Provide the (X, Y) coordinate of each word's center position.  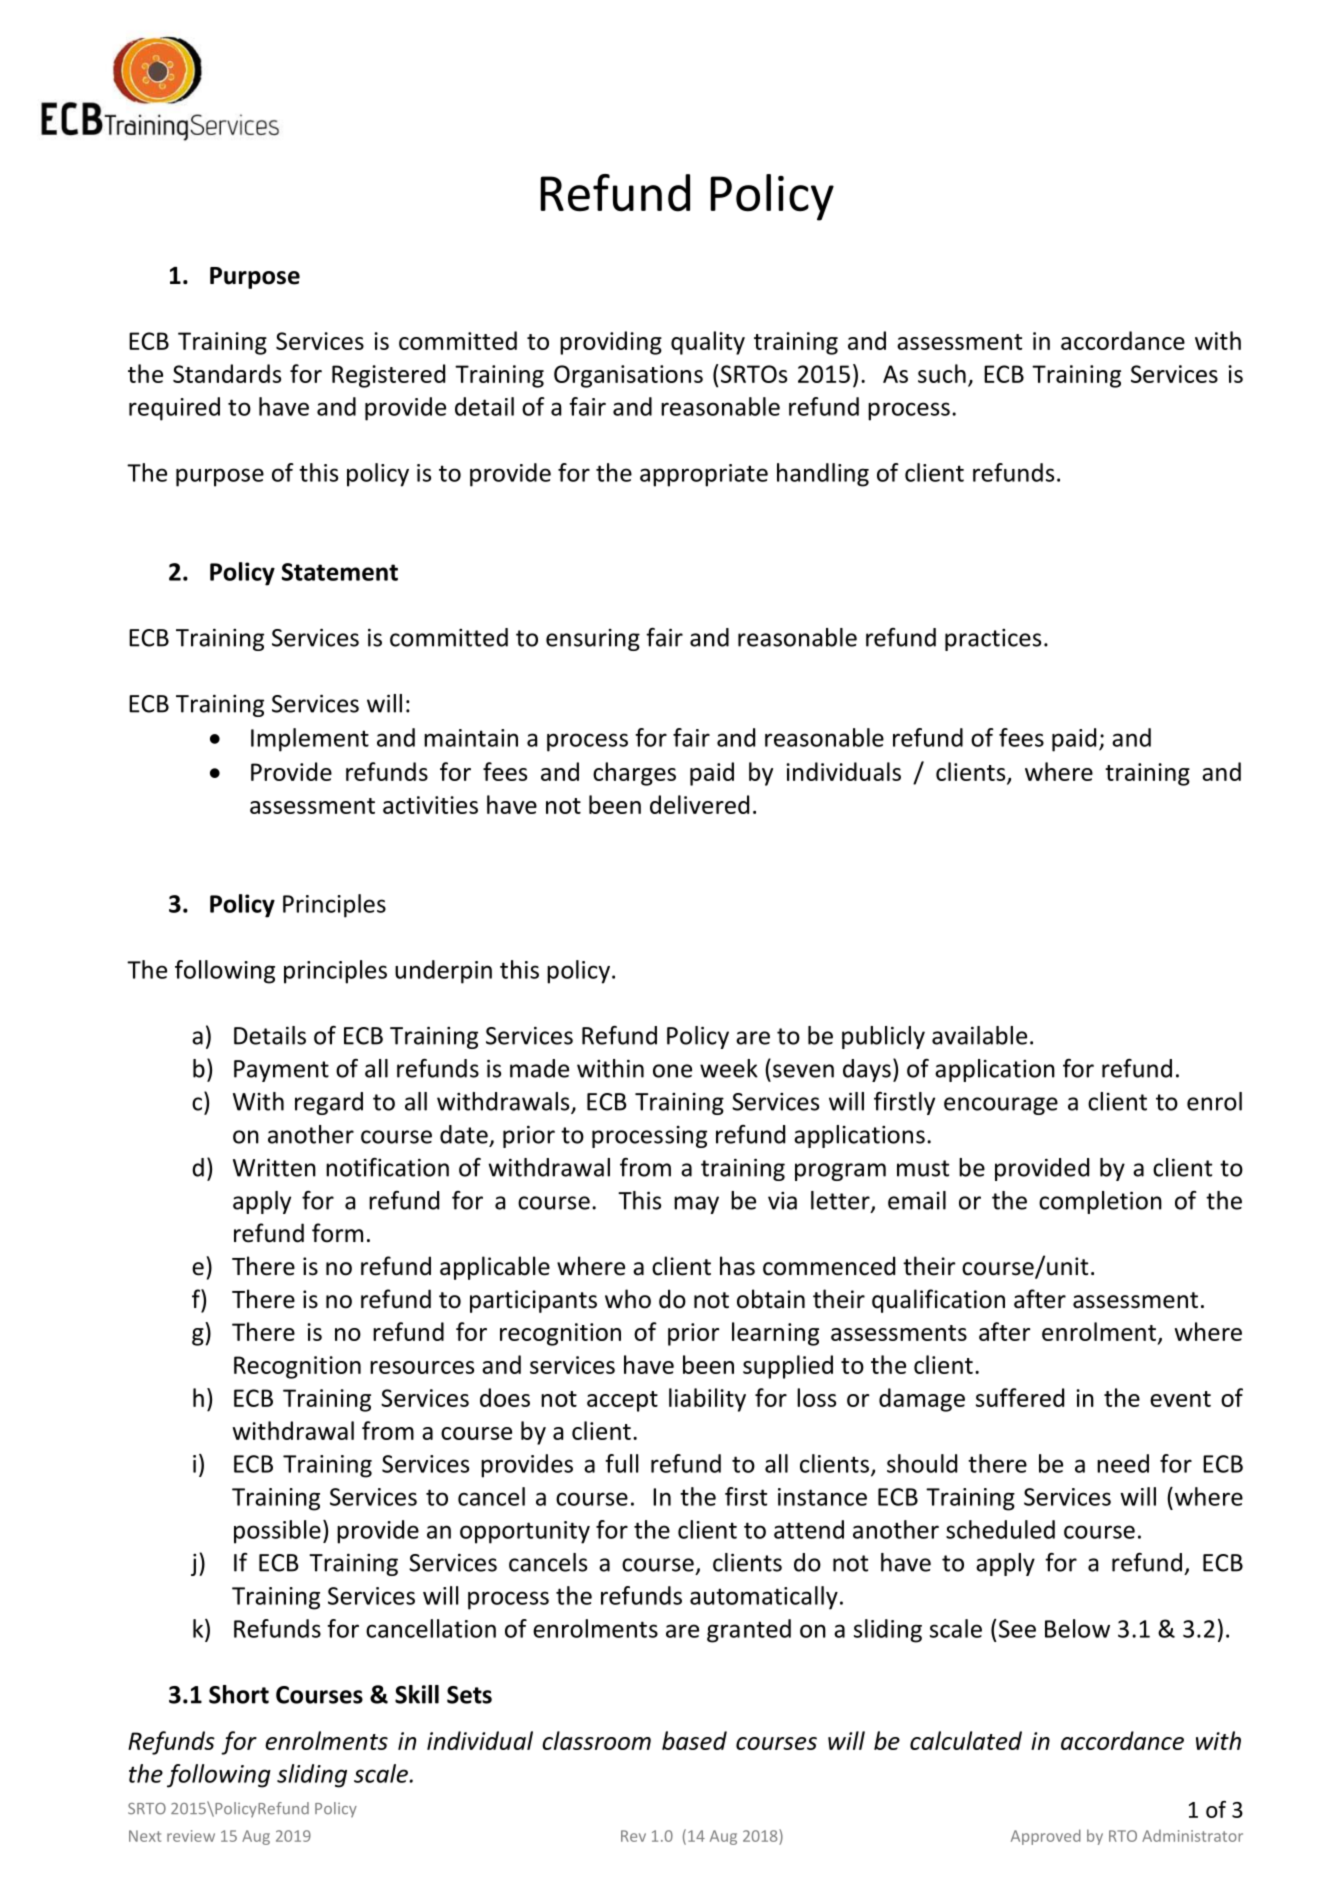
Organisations (628, 376)
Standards (227, 373)
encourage (1001, 1106)
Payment (281, 1071)
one (672, 1071)
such (942, 373)
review (191, 1836)
